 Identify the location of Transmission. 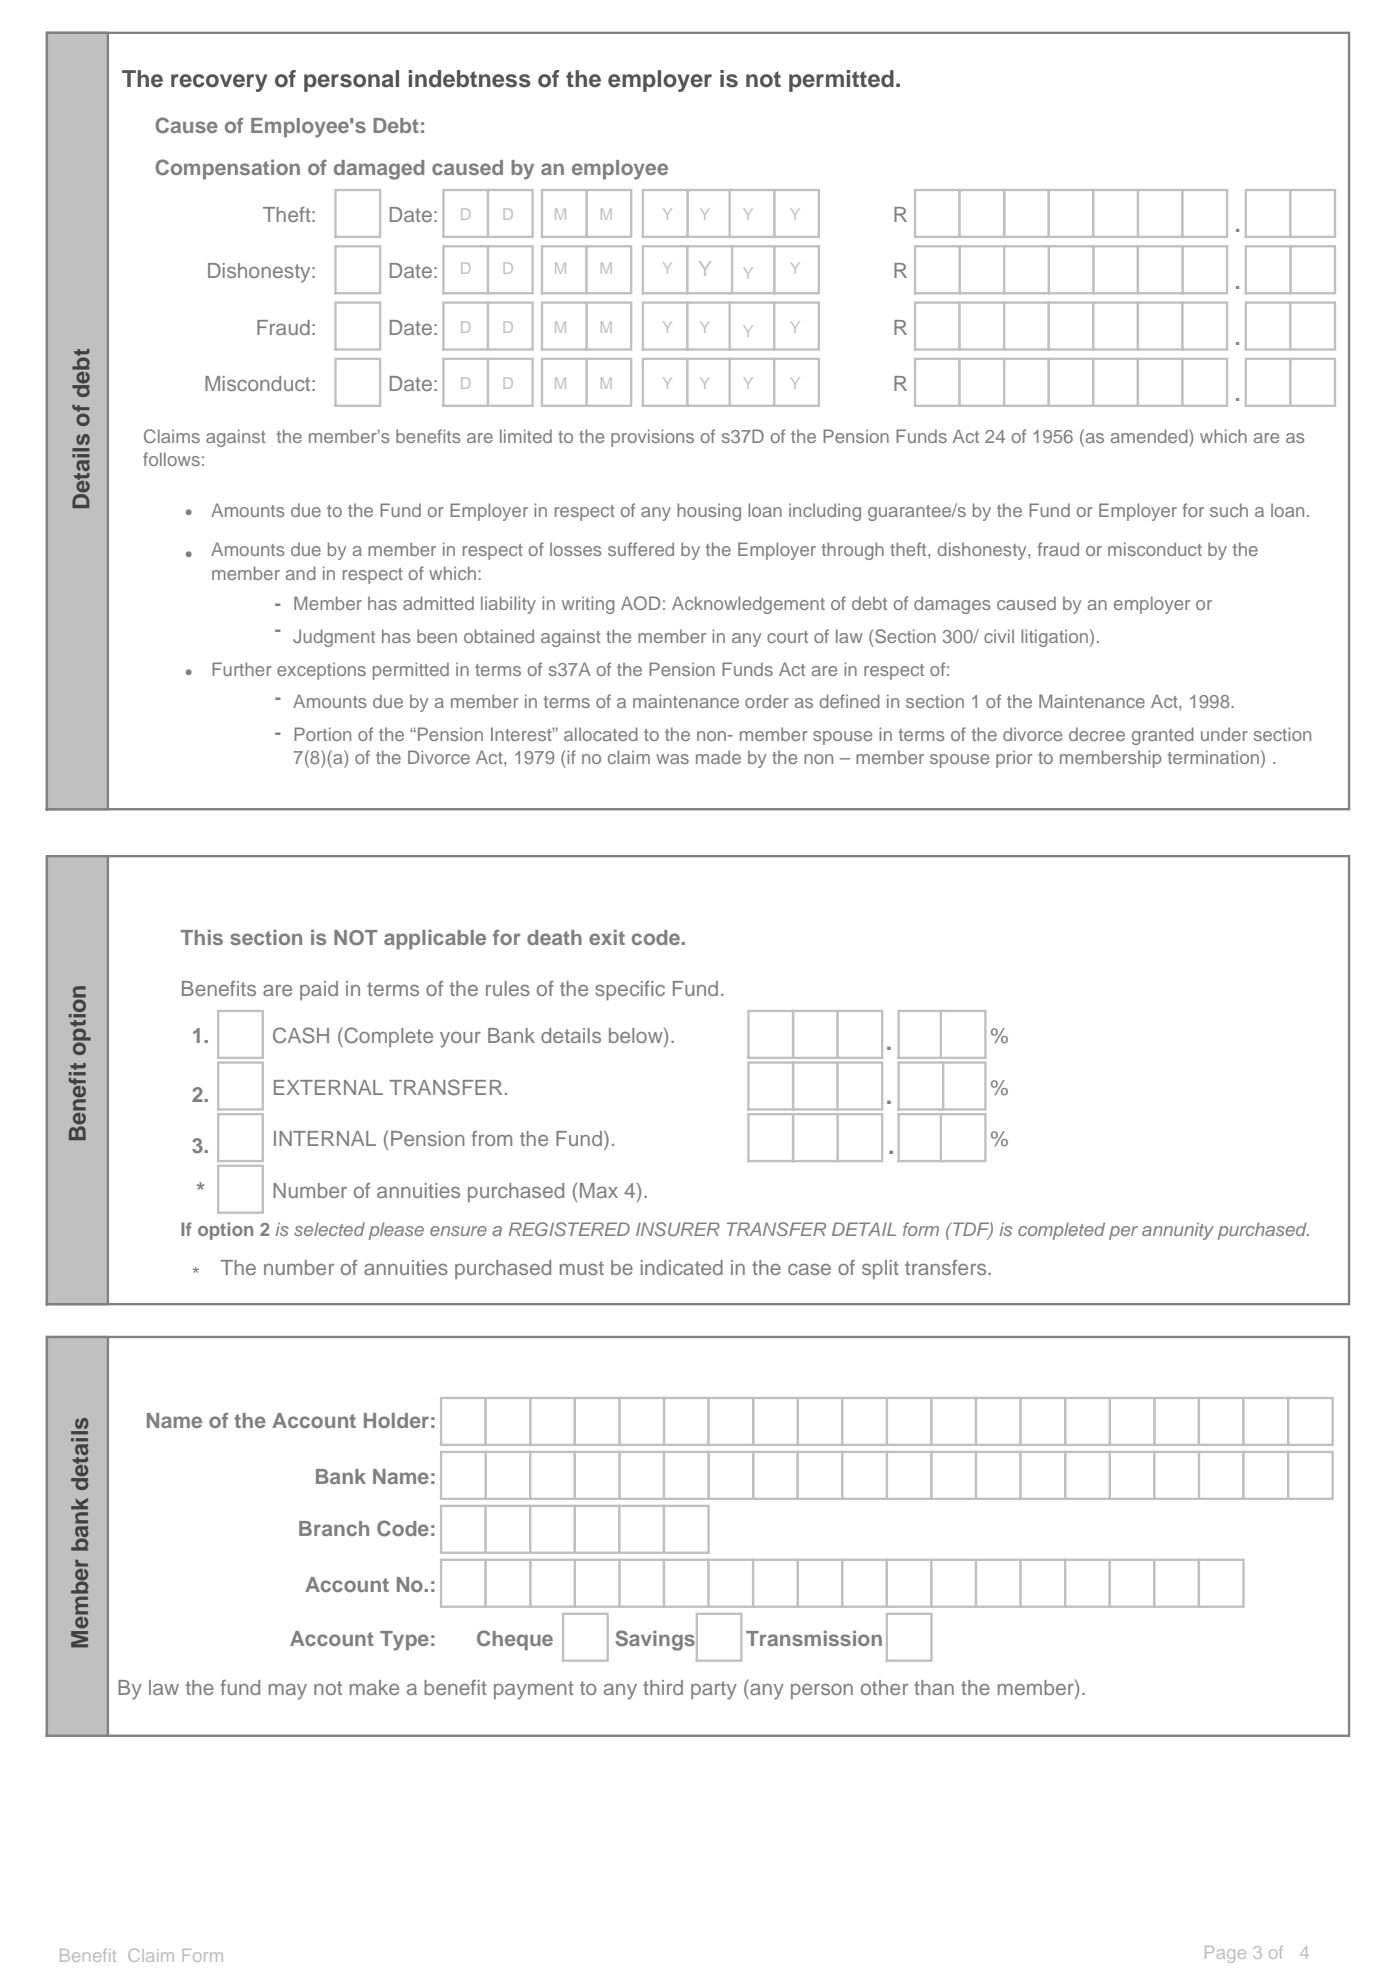
(814, 1638).
